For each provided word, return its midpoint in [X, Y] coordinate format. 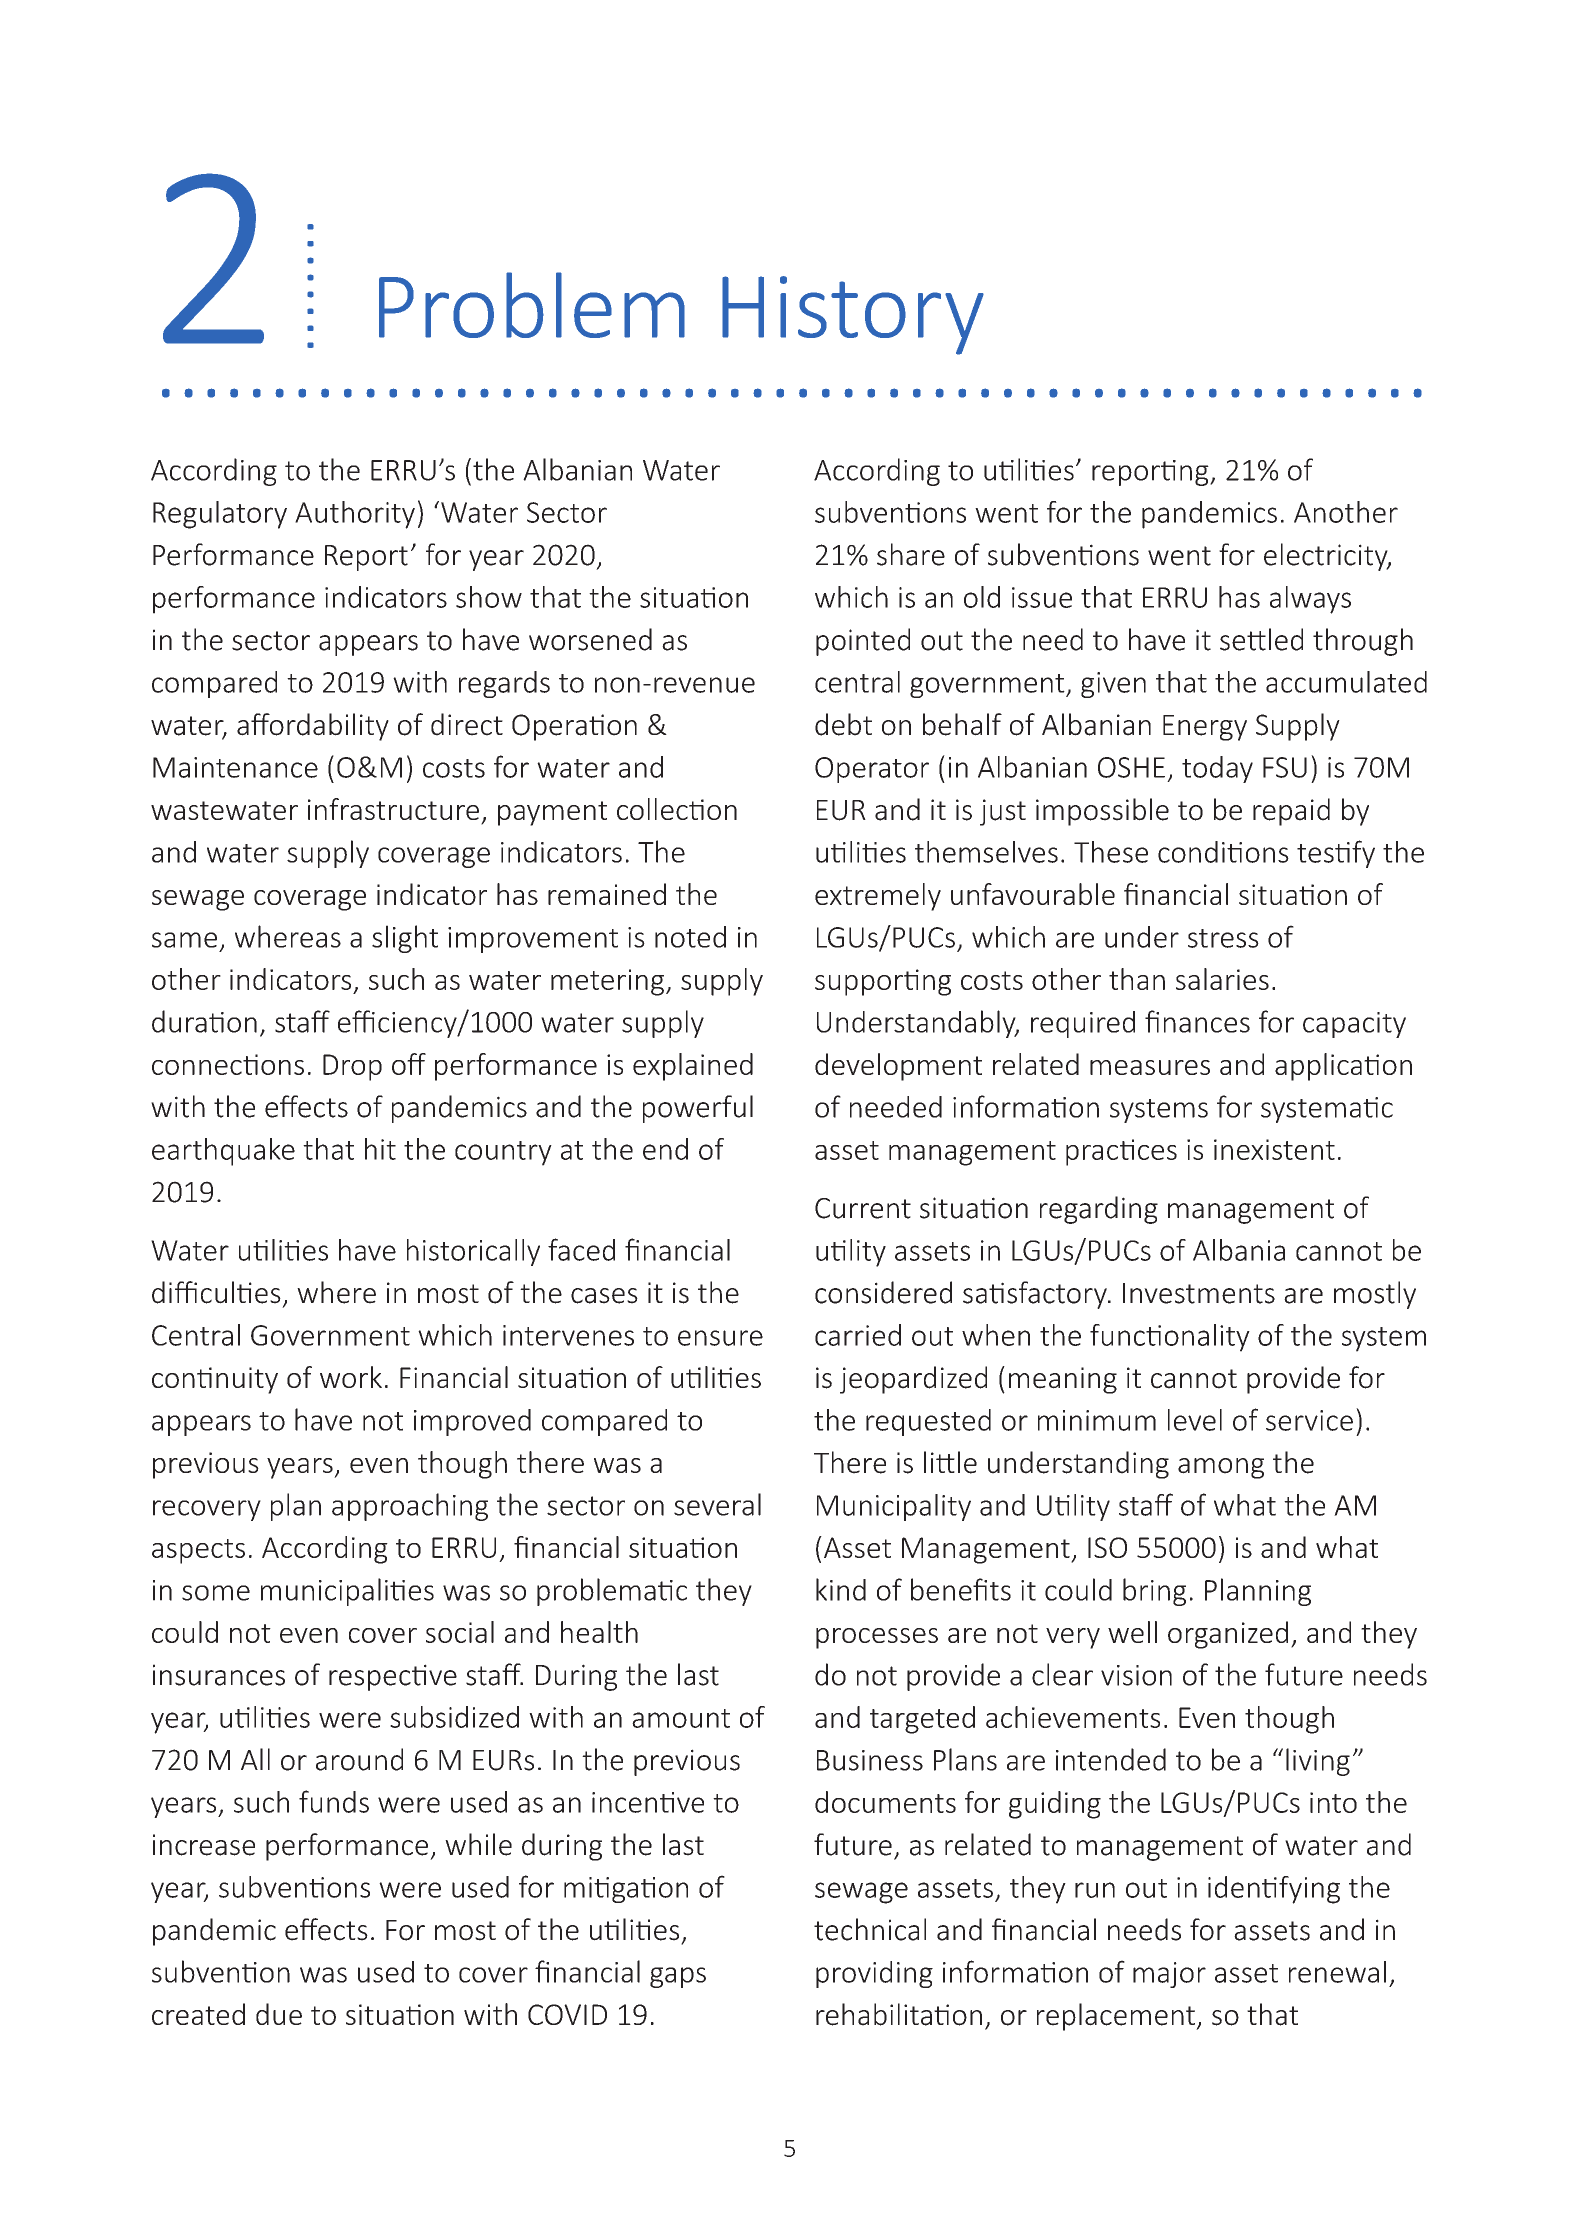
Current [863, 1208]
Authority [355, 515]
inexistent [1274, 1149]
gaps [678, 1977]
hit [380, 1149]
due [279, 2014]
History [853, 315]
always [1310, 600]
